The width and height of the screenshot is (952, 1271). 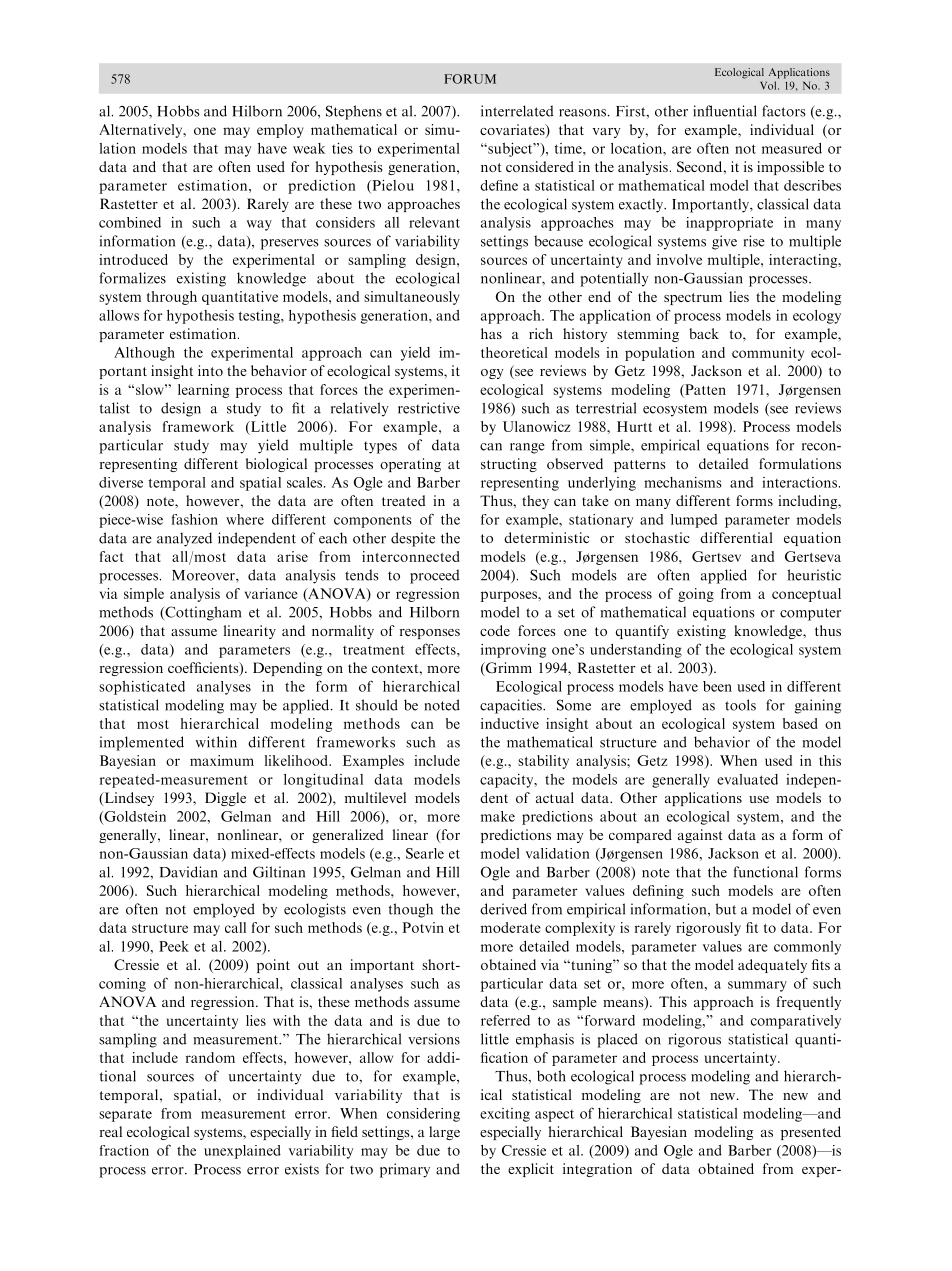 What do you see at coordinates (142, 688) in the screenshot?
I see `sophisticated` at bounding box center [142, 688].
